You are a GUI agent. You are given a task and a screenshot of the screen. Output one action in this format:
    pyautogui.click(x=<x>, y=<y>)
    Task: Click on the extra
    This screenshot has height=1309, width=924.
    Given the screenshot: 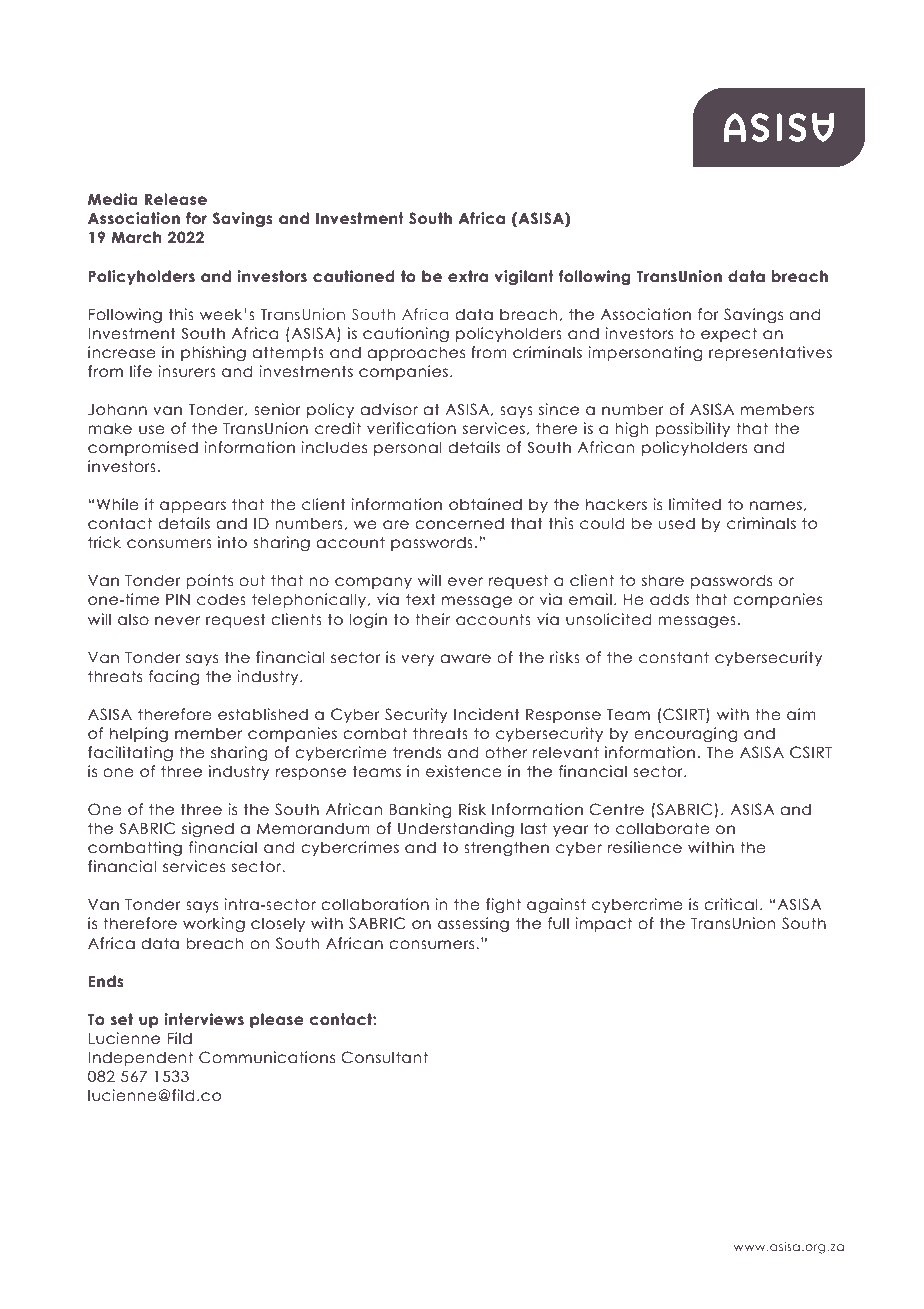 What is the action you would take?
    pyautogui.click(x=468, y=276)
